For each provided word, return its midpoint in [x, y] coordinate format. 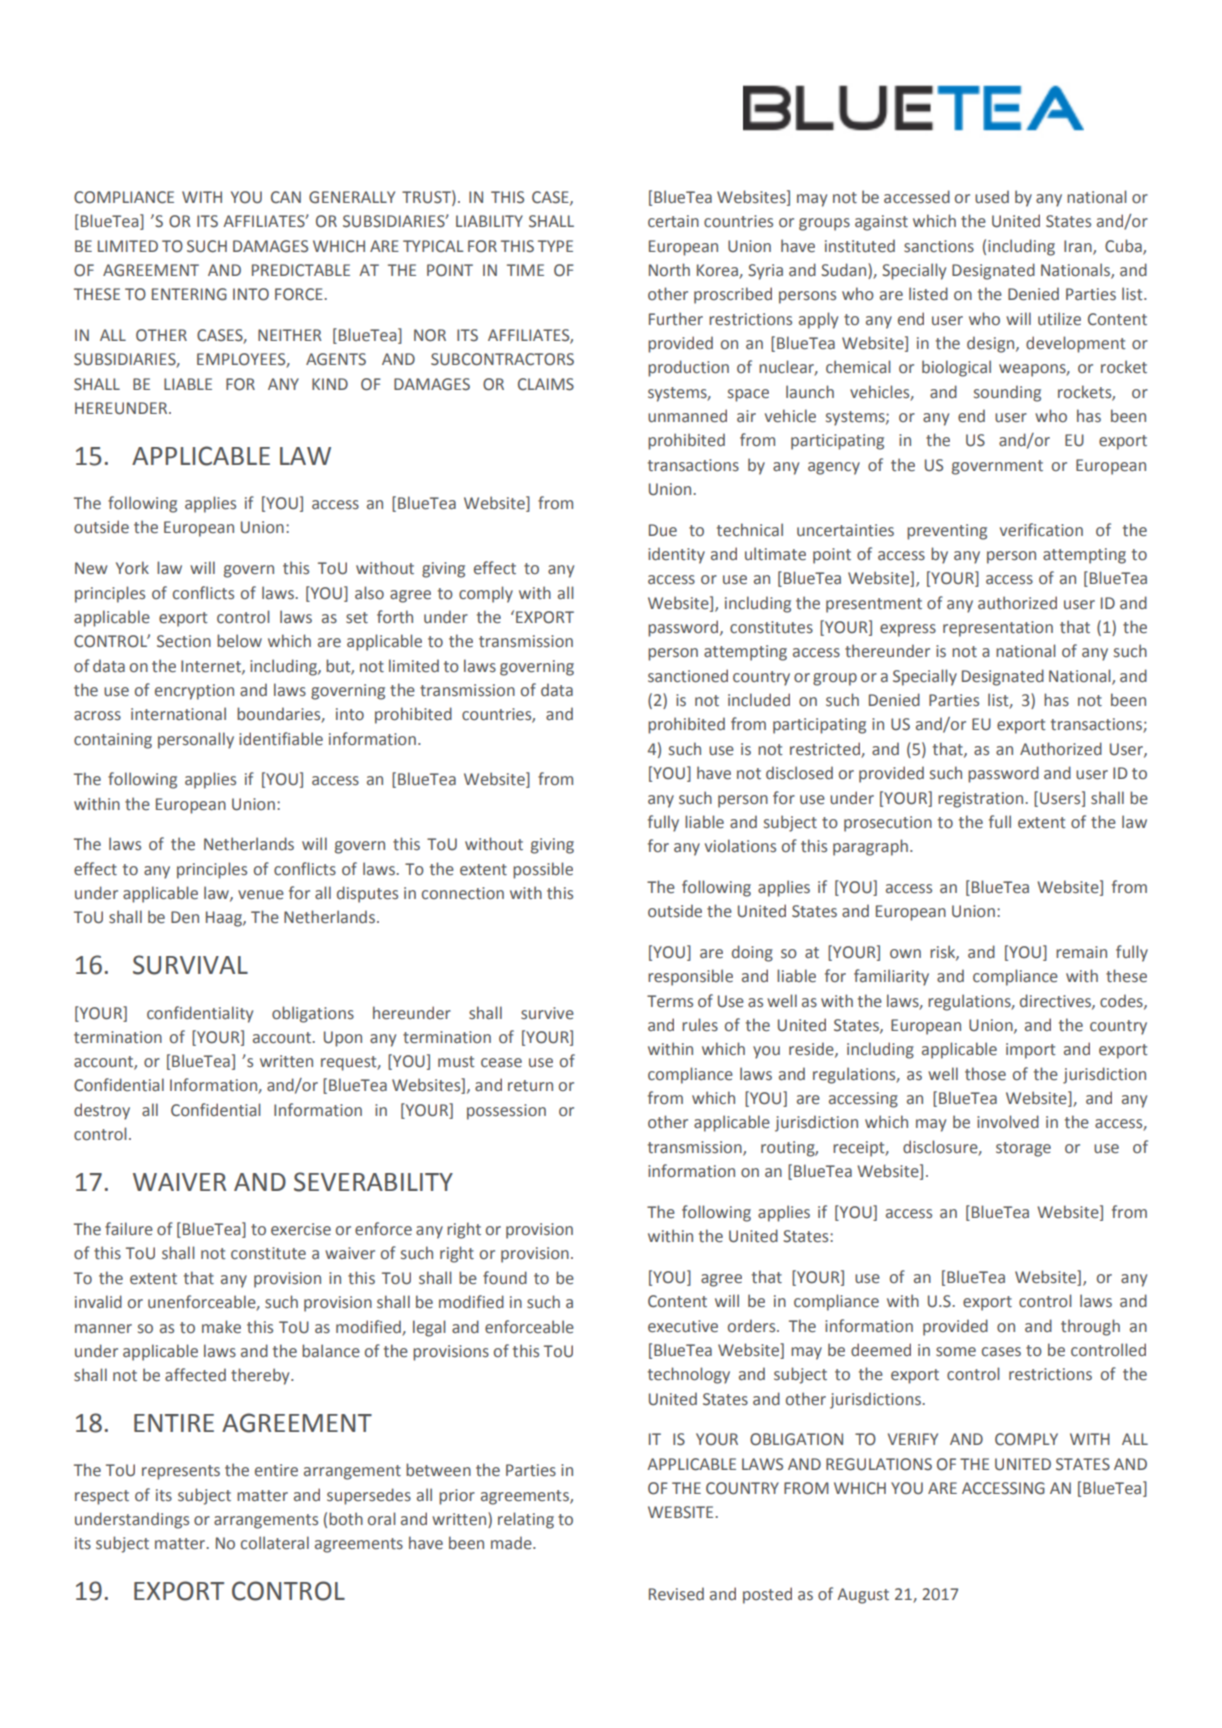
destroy [102, 1111]
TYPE [555, 246]
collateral [275, 1543]
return [530, 1086]
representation [998, 629]
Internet [212, 667]
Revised [676, 1594]
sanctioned [688, 676]
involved [1008, 1122]
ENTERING [189, 294]
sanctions [939, 246]
